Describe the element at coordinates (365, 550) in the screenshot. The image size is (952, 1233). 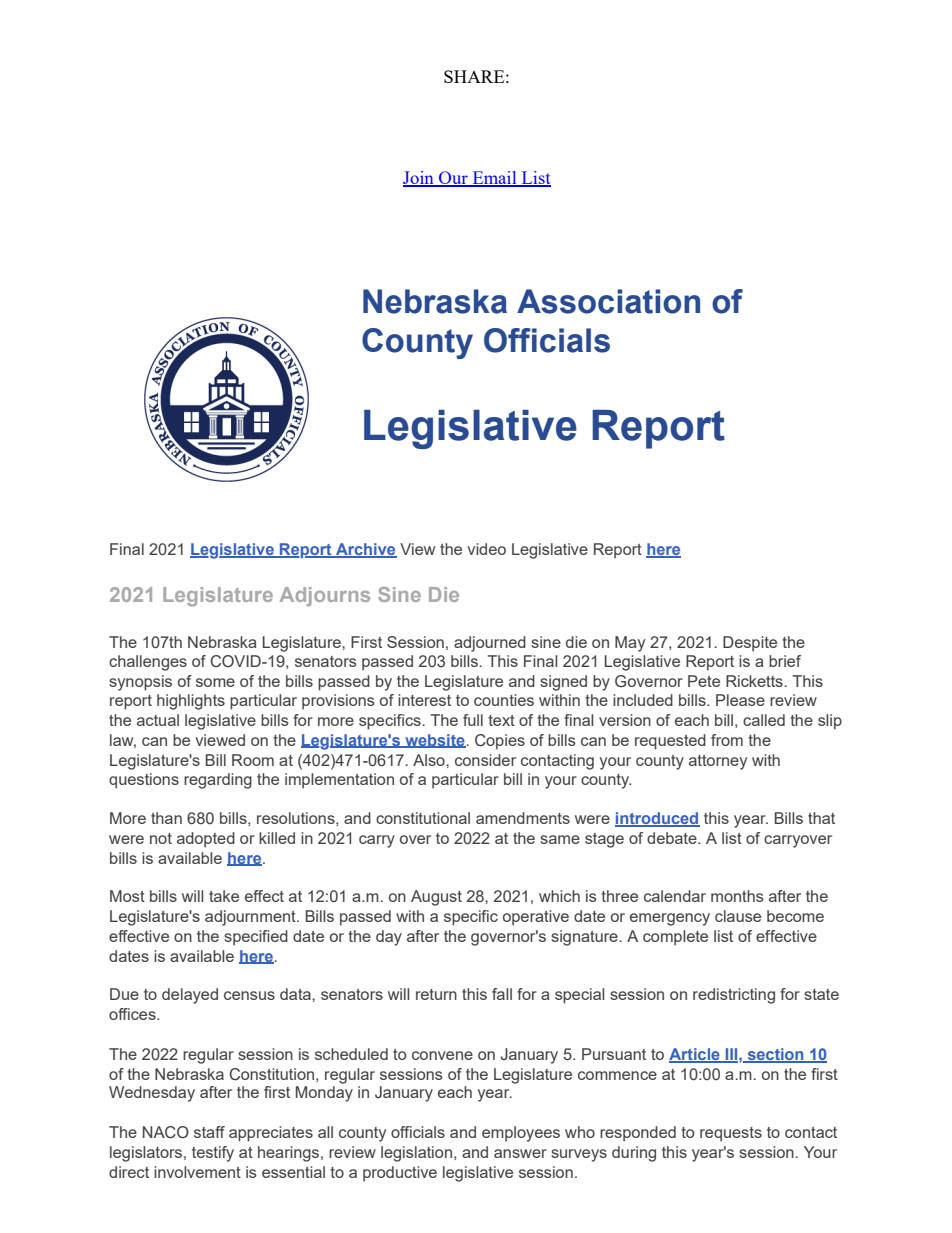
I see `Archive` at that location.
